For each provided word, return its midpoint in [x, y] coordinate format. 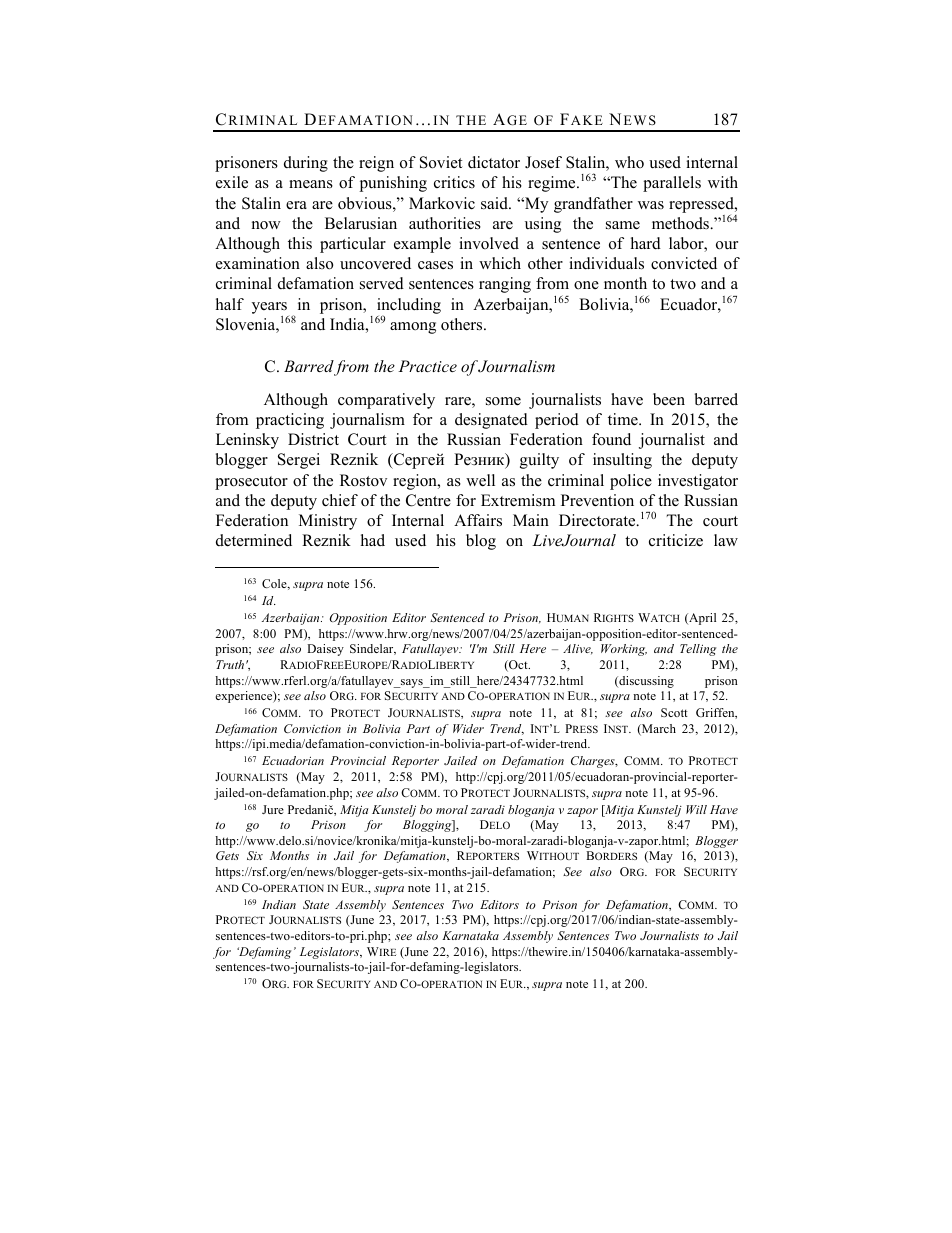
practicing [290, 421]
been [669, 399]
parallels [672, 184]
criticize [676, 540]
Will [696, 809]
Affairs [478, 520]
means [311, 184]
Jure [273, 809]
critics [454, 182]
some [503, 401]
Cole [275, 584]
